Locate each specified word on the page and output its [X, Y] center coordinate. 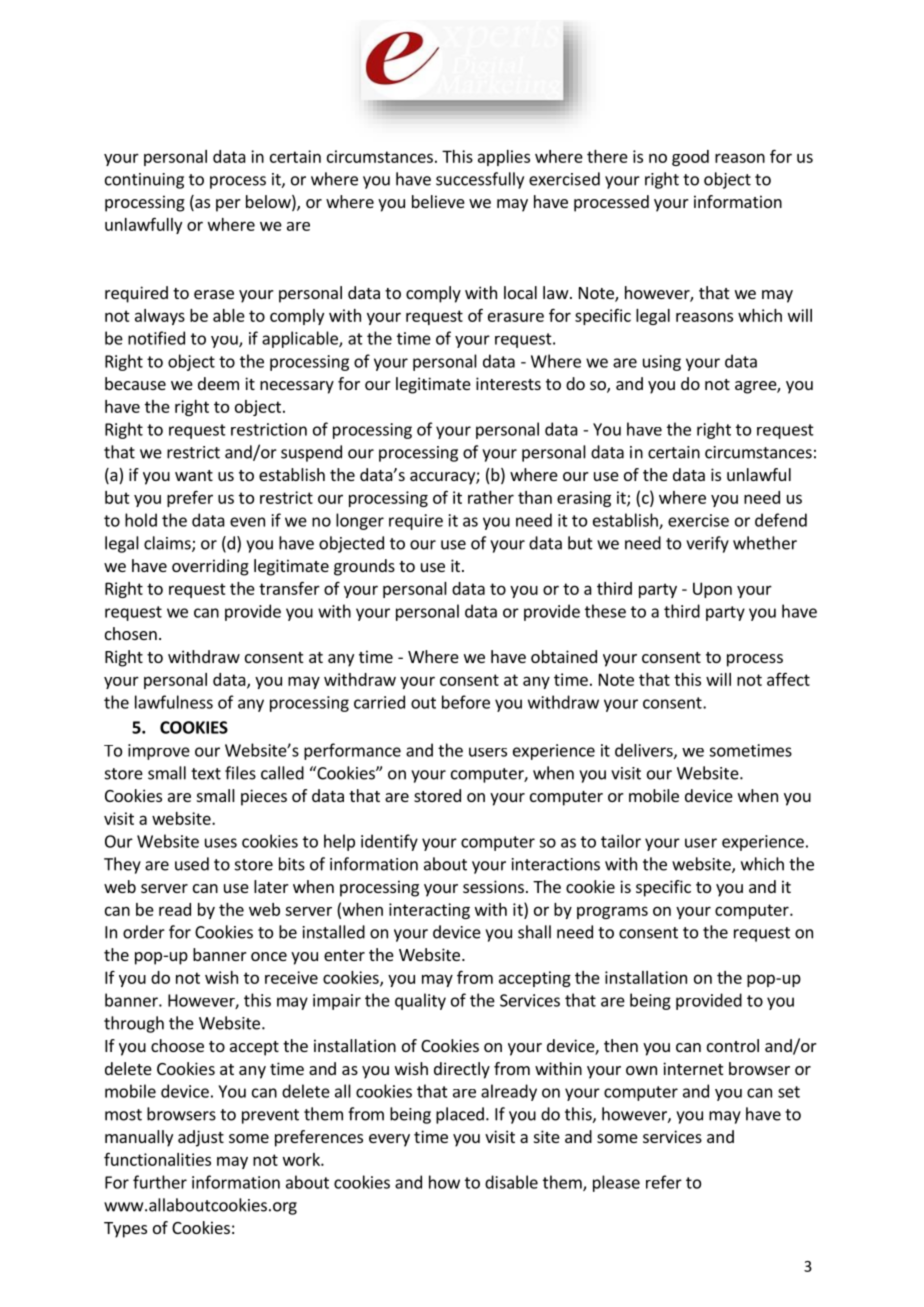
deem [218, 383]
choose [177, 1045]
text [206, 774]
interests [508, 383]
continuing [144, 181]
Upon [712, 590]
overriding [210, 567]
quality [420, 1001]
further [160, 1182]
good [690, 158]
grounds [364, 567]
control [733, 1045]
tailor [621, 841]
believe [438, 201]
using [662, 363]
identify [389, 842]
